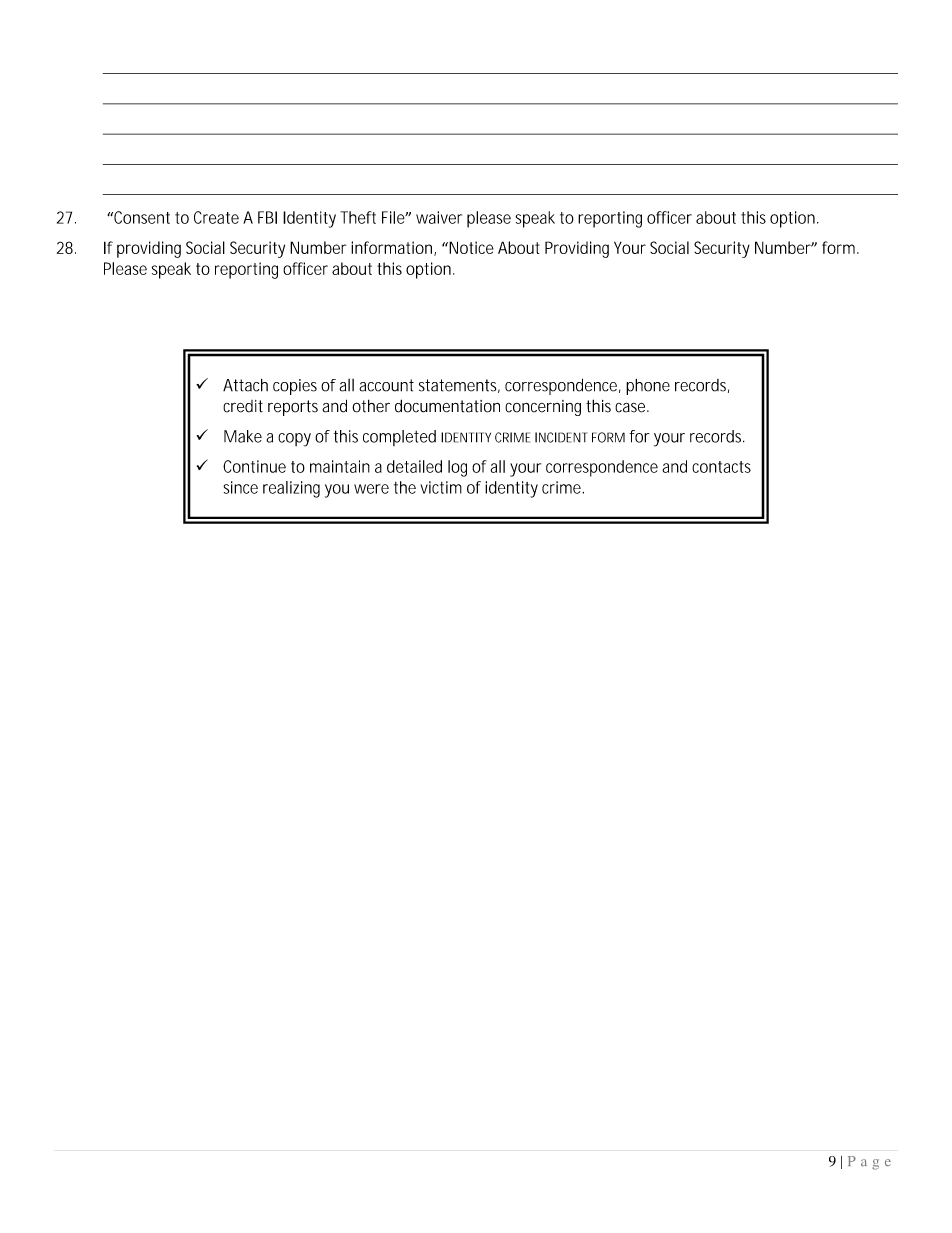  I want to click on Theft, so click(358, 217).
